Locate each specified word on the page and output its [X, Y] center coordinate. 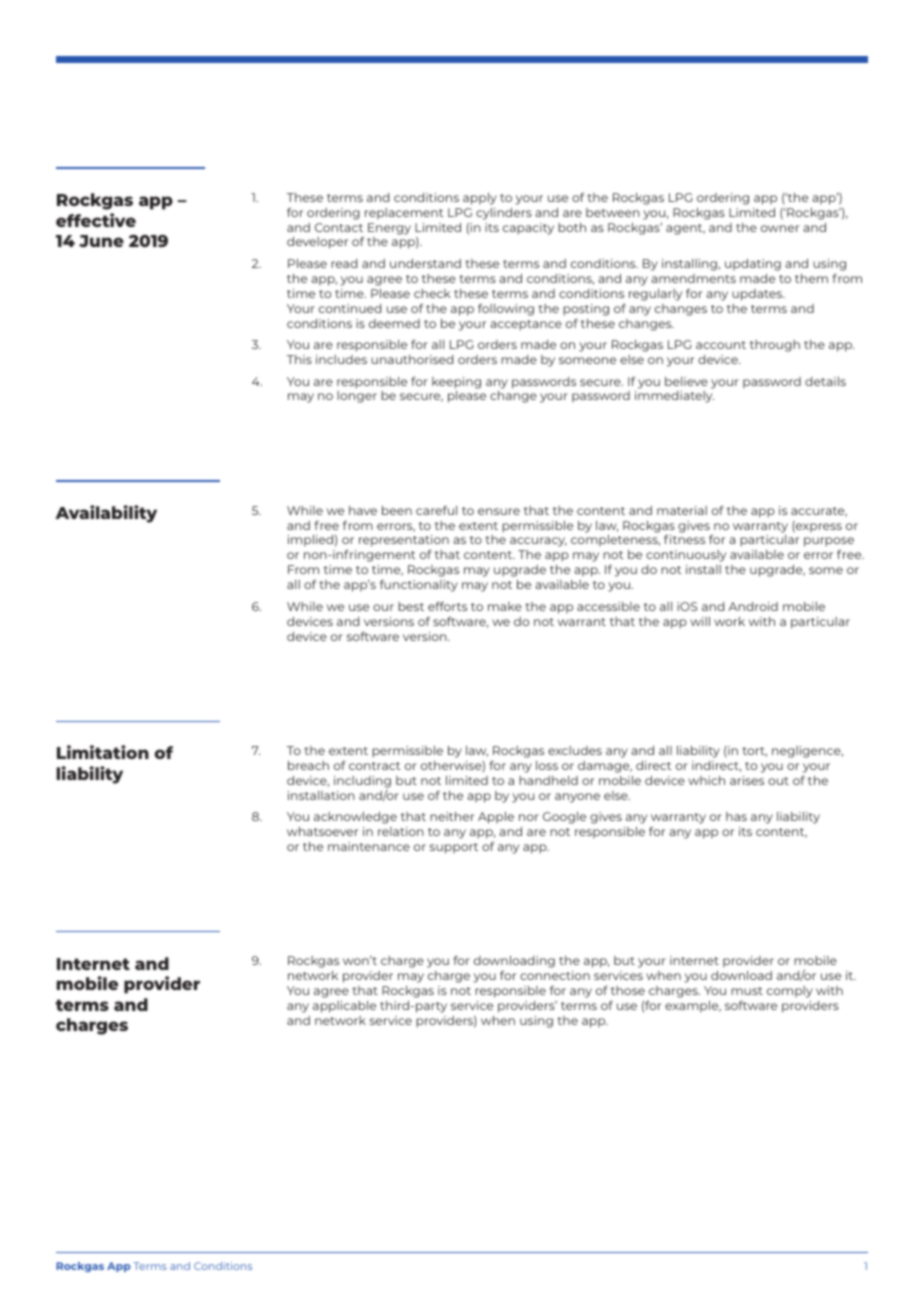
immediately [674, 397]
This [299, 359]
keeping [456, 383]
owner [780, 228]
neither [452, 816]
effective [96, 220]
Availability [106, 514]
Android [753, 606]
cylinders [504, 214]
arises [747, 780]
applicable [344, 1007]
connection [555, 975]
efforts [447, 606]
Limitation [103, 752]
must [747, 991]
